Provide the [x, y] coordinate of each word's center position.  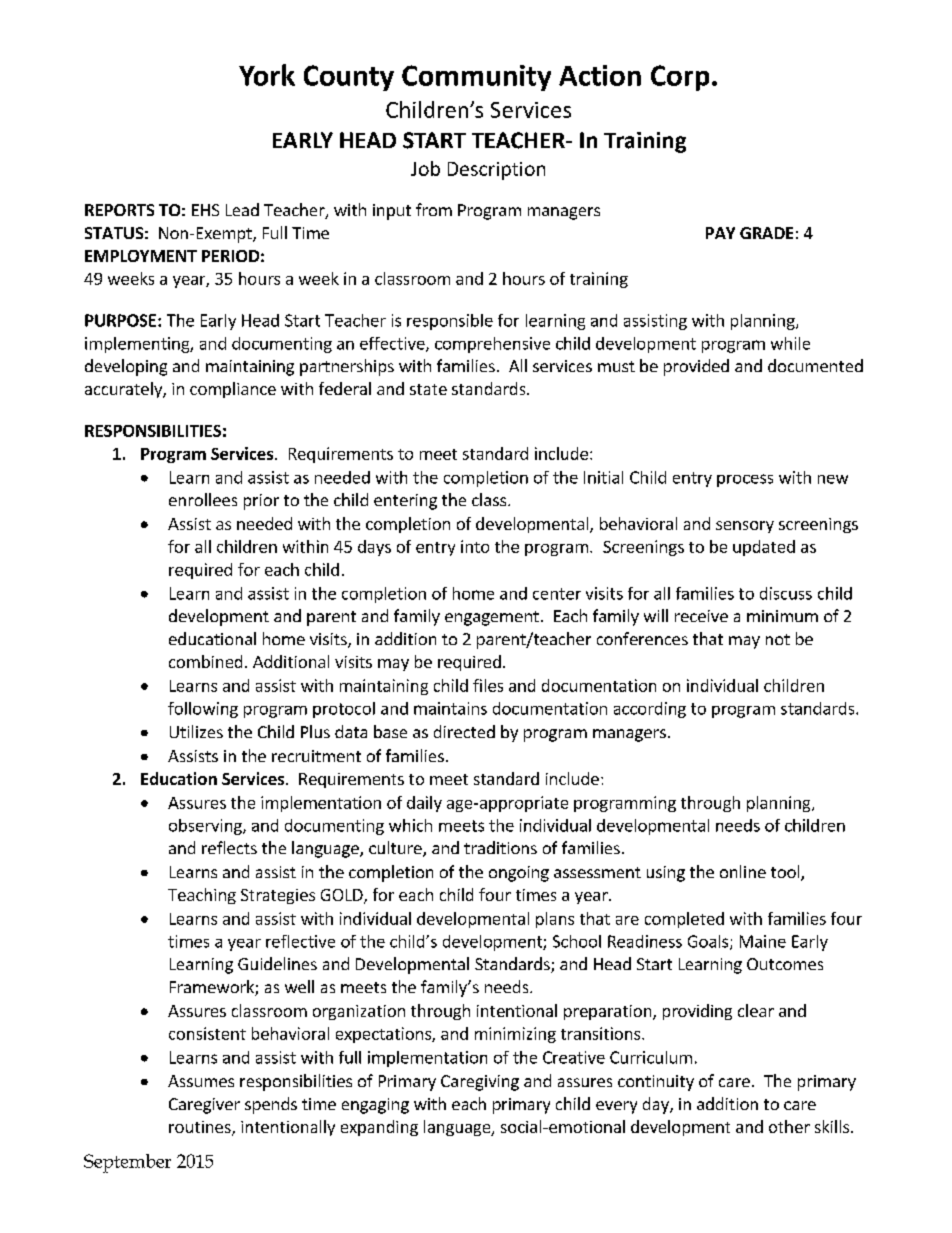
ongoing [519, 874]
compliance [233, 390]
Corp [680, 78]
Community [476, 78]
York [267, 75]
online [743, 871]
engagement [492, 618]
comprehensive [492, 345]
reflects [229, 847]
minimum [782, 616]
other [789, 1126]
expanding [379, 1128]
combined [205, 661]
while [790, 343]
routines [201, 1128]
